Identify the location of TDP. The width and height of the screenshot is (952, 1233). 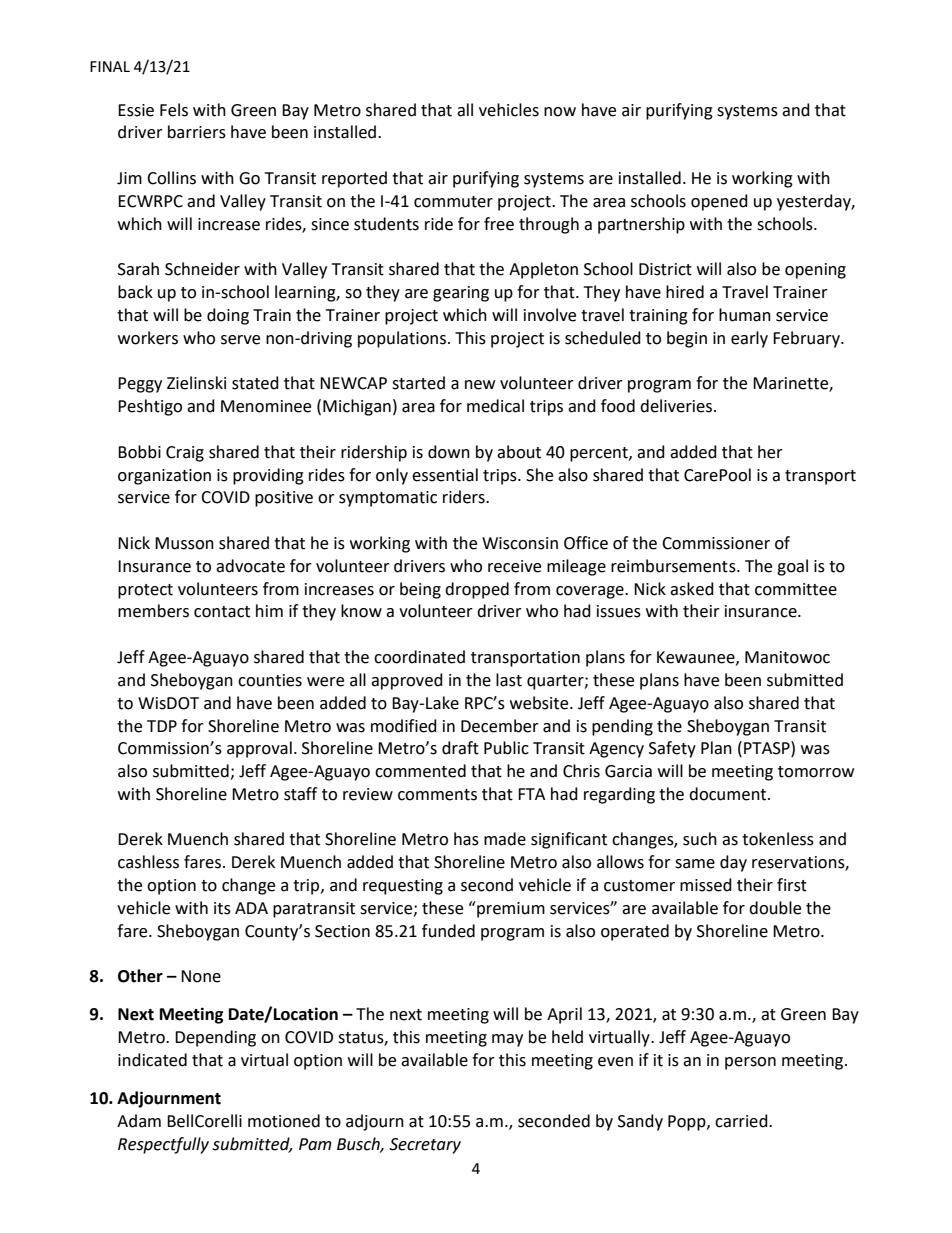
(162, 726).
